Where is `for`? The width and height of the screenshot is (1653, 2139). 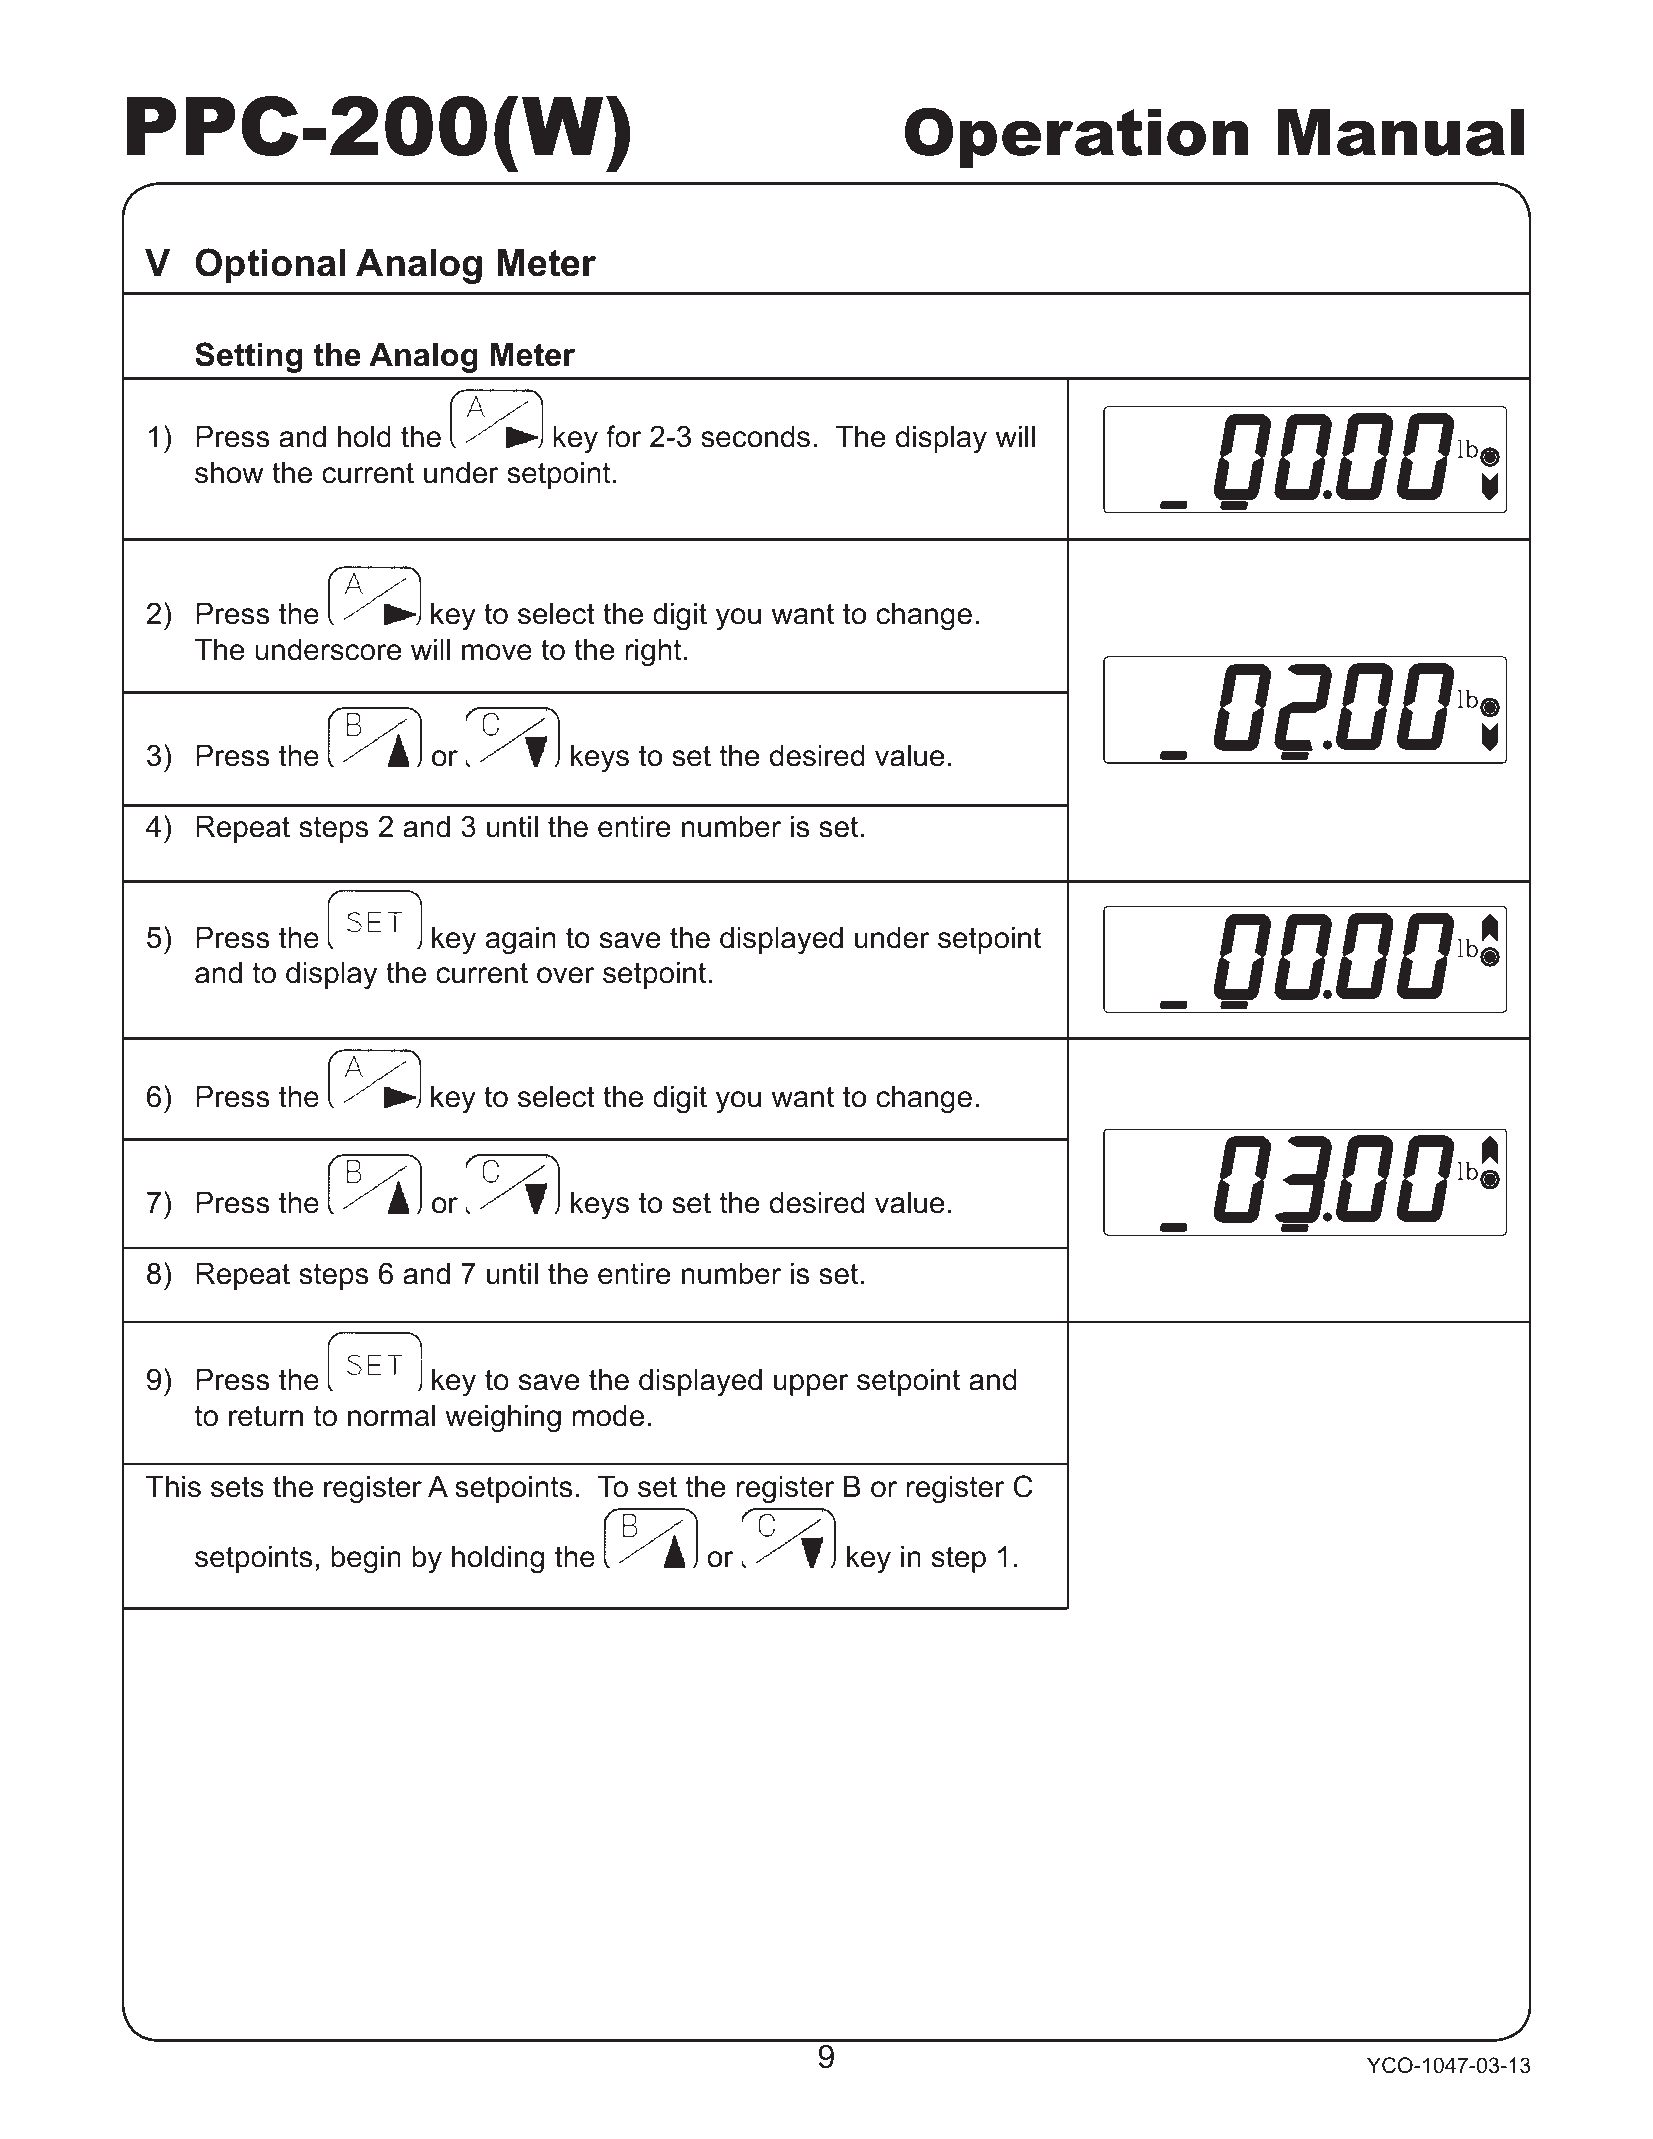
for is located at coordinates (623, 436).
